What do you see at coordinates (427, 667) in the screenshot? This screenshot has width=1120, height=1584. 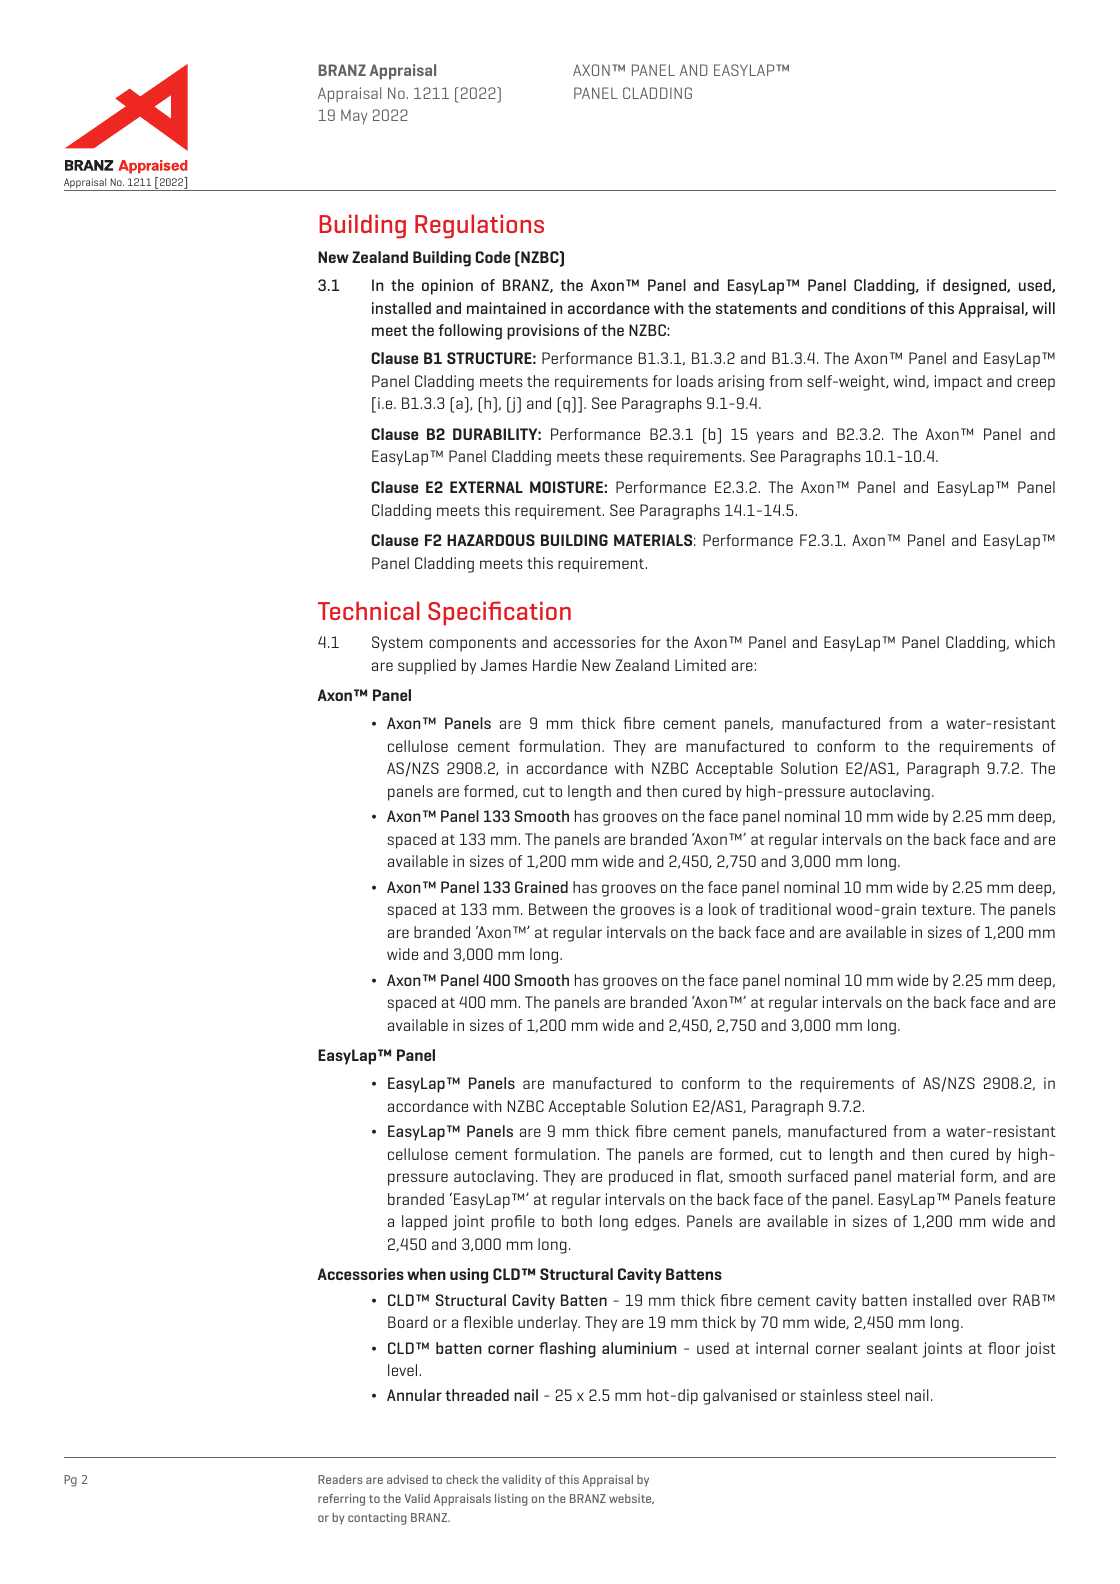 I see `supplied` at bounding box center [427, 667].
